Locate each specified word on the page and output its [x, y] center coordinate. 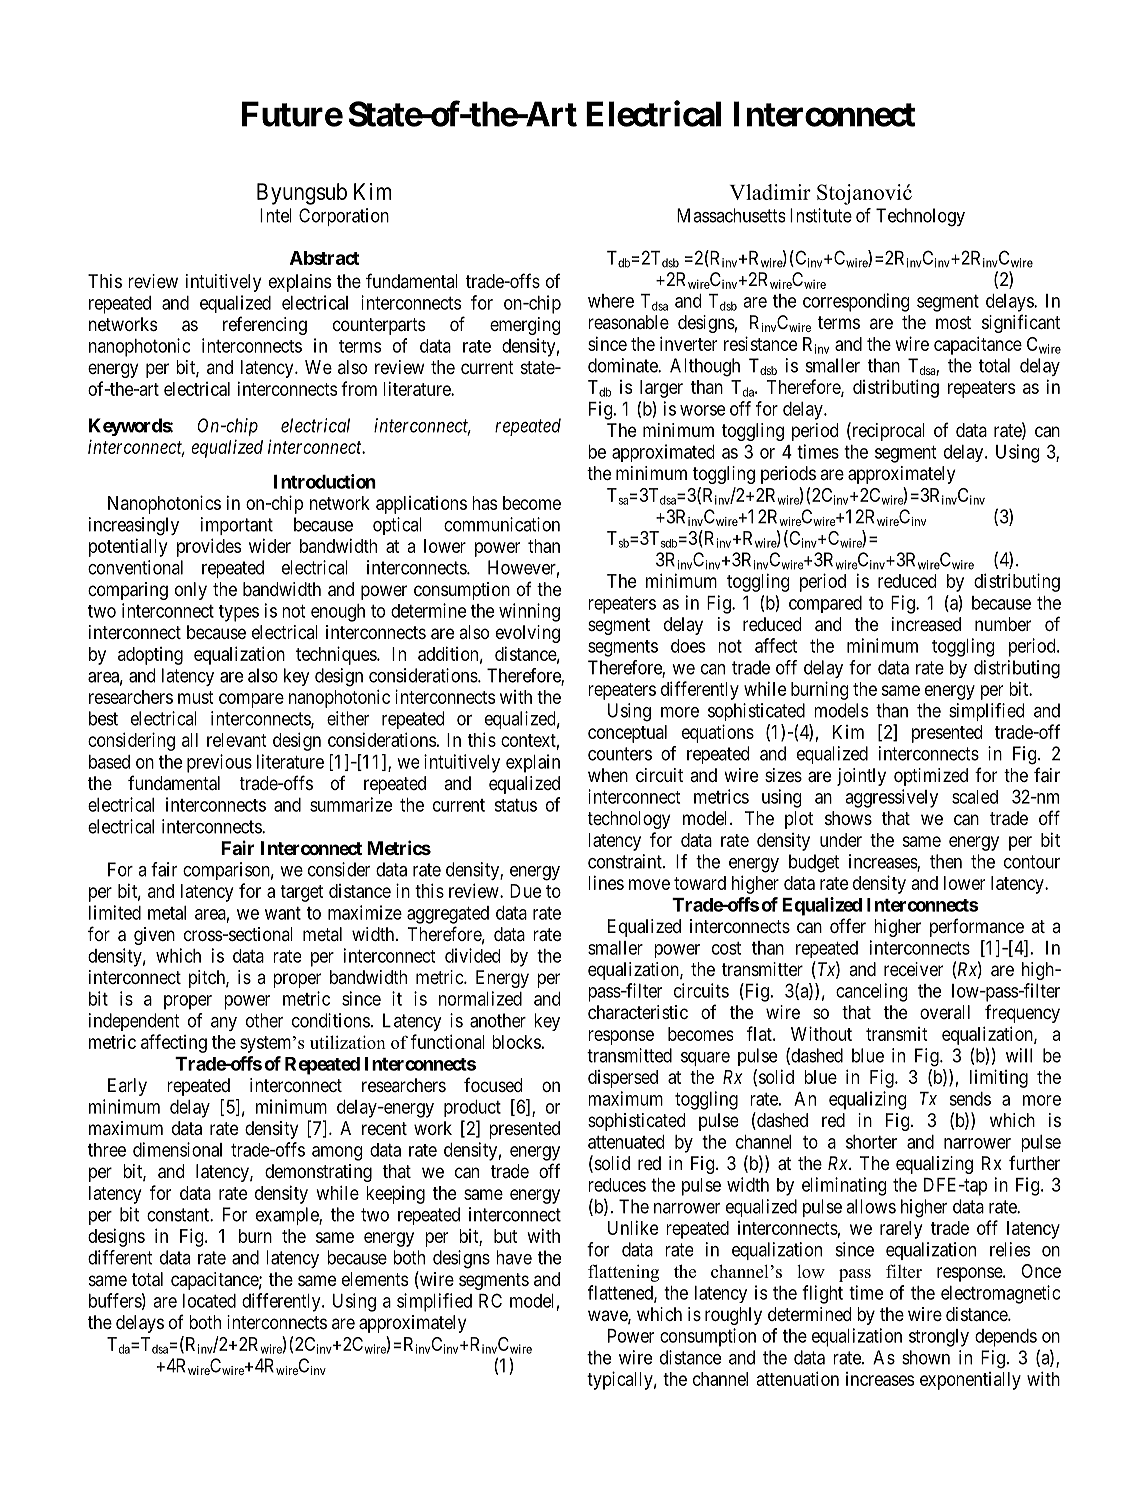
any [224, 1024]
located [209, 1301]
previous [219, 763]
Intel [276, 215]
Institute [821, 215]
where [611, 301]
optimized [931, 777]
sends [970, 1099]
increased [926, 624]
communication [502, 524]
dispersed [623, 1079]
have [514, 1257]
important [237, 526]
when [608, 775]
